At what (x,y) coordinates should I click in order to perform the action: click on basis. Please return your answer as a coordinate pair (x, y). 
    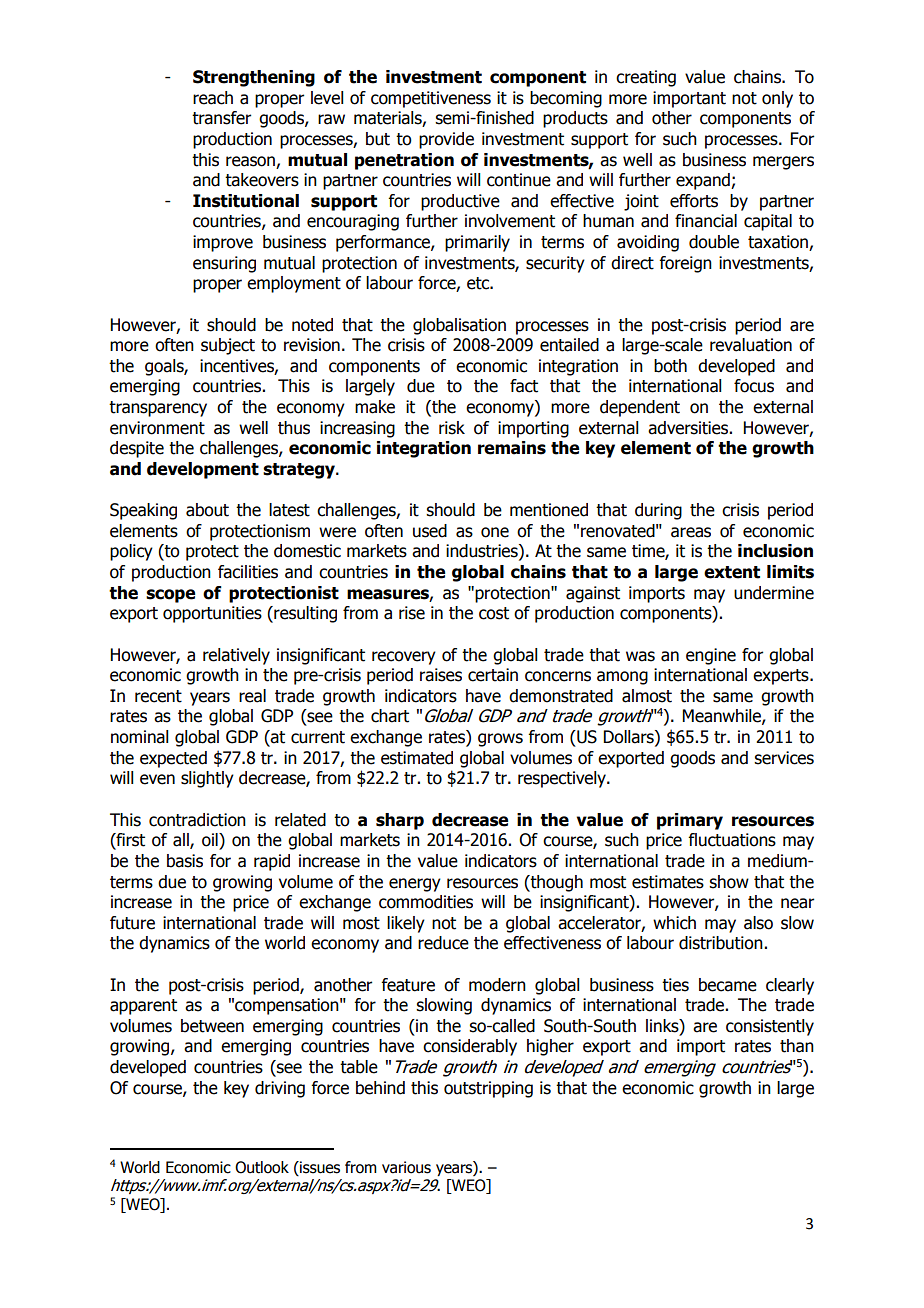
    Looking at the image, I should click on (185, 861).
